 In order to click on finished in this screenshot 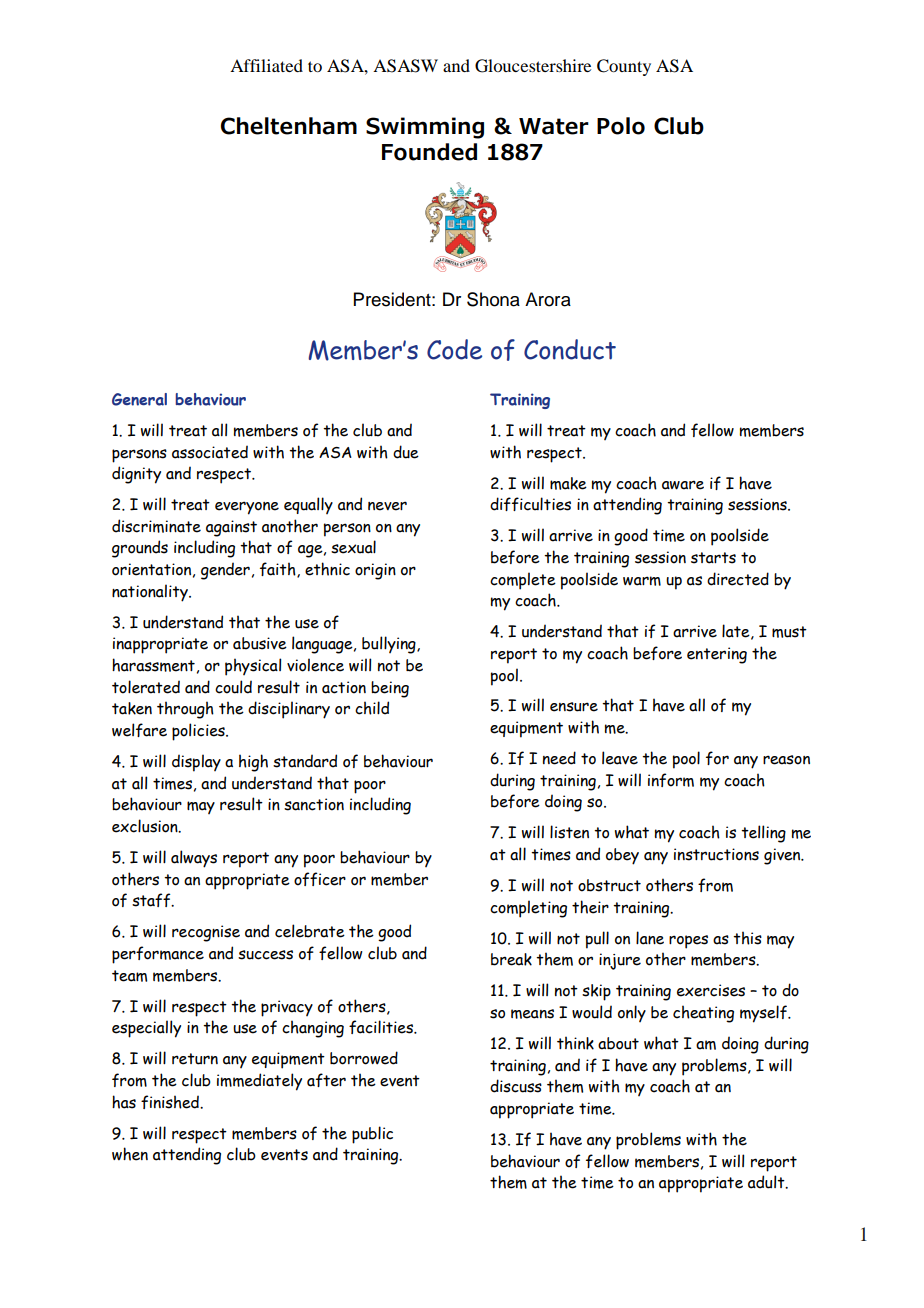, I will do `click(171, 1102)`.
